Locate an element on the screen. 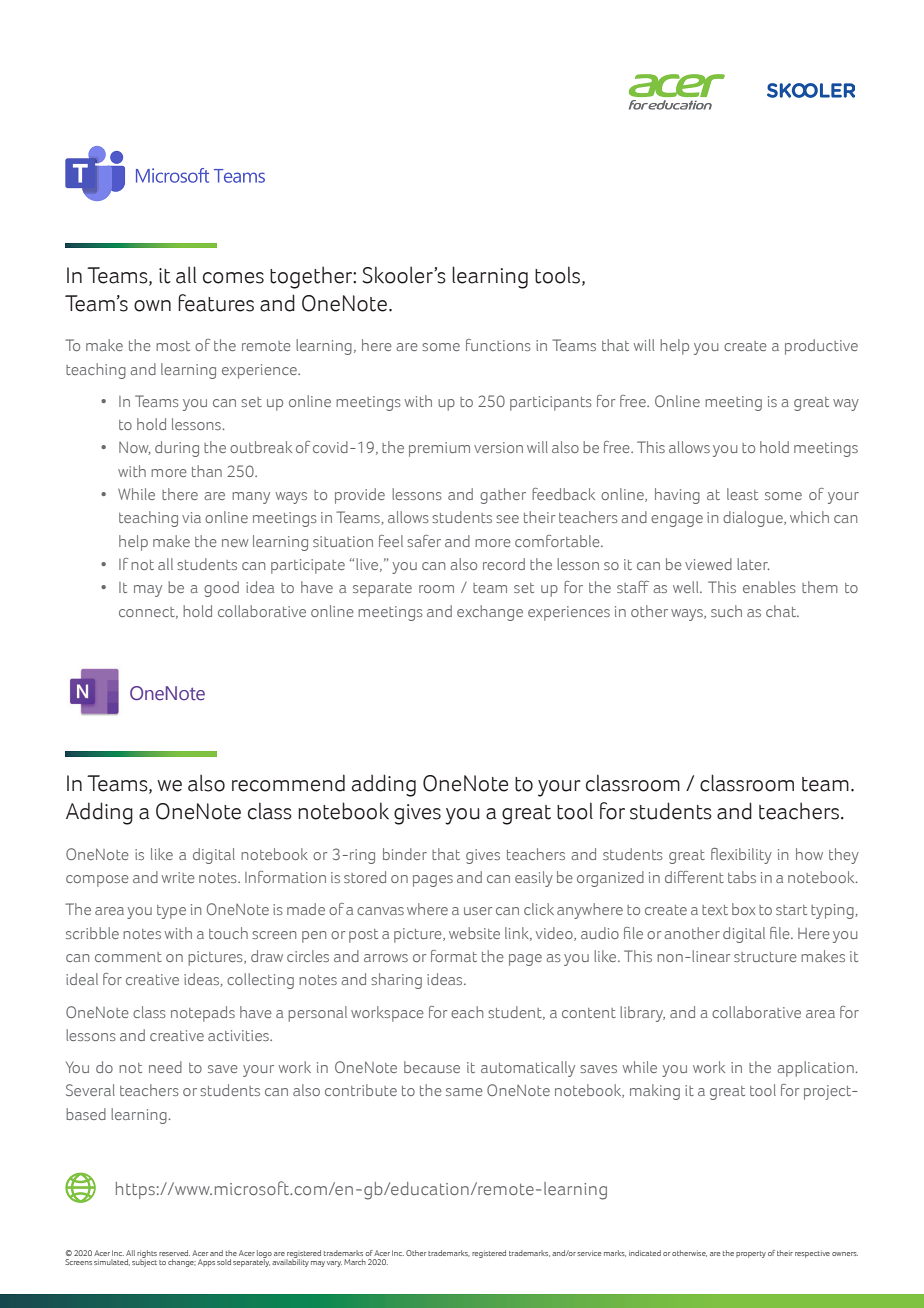 This screenshot has width=924, height=1308. property is located at coordinates (751, 1254).
